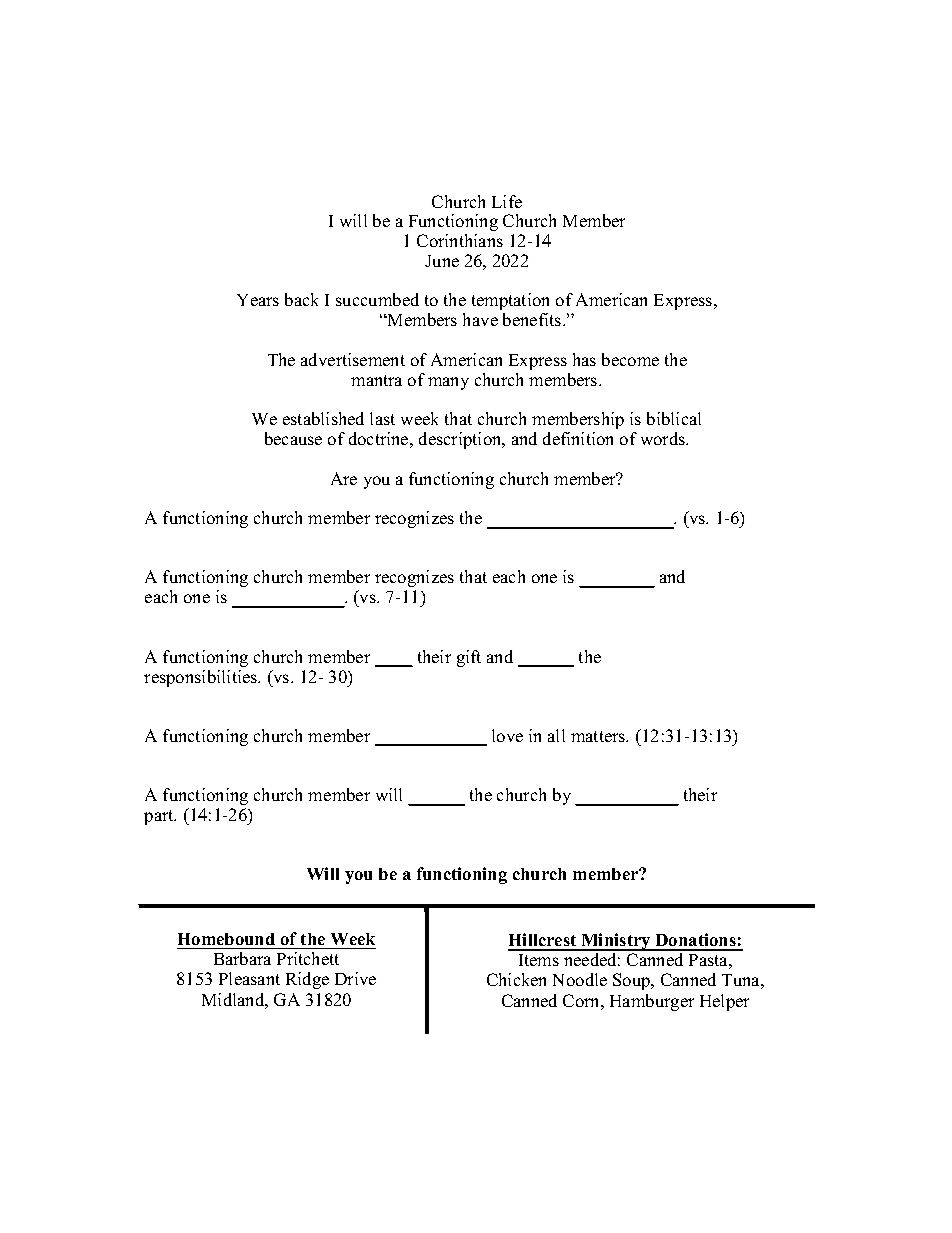  What do you see at coordinates (507, 201) in the screenshot?
I see `Life` at bounding box center [507, 201].
